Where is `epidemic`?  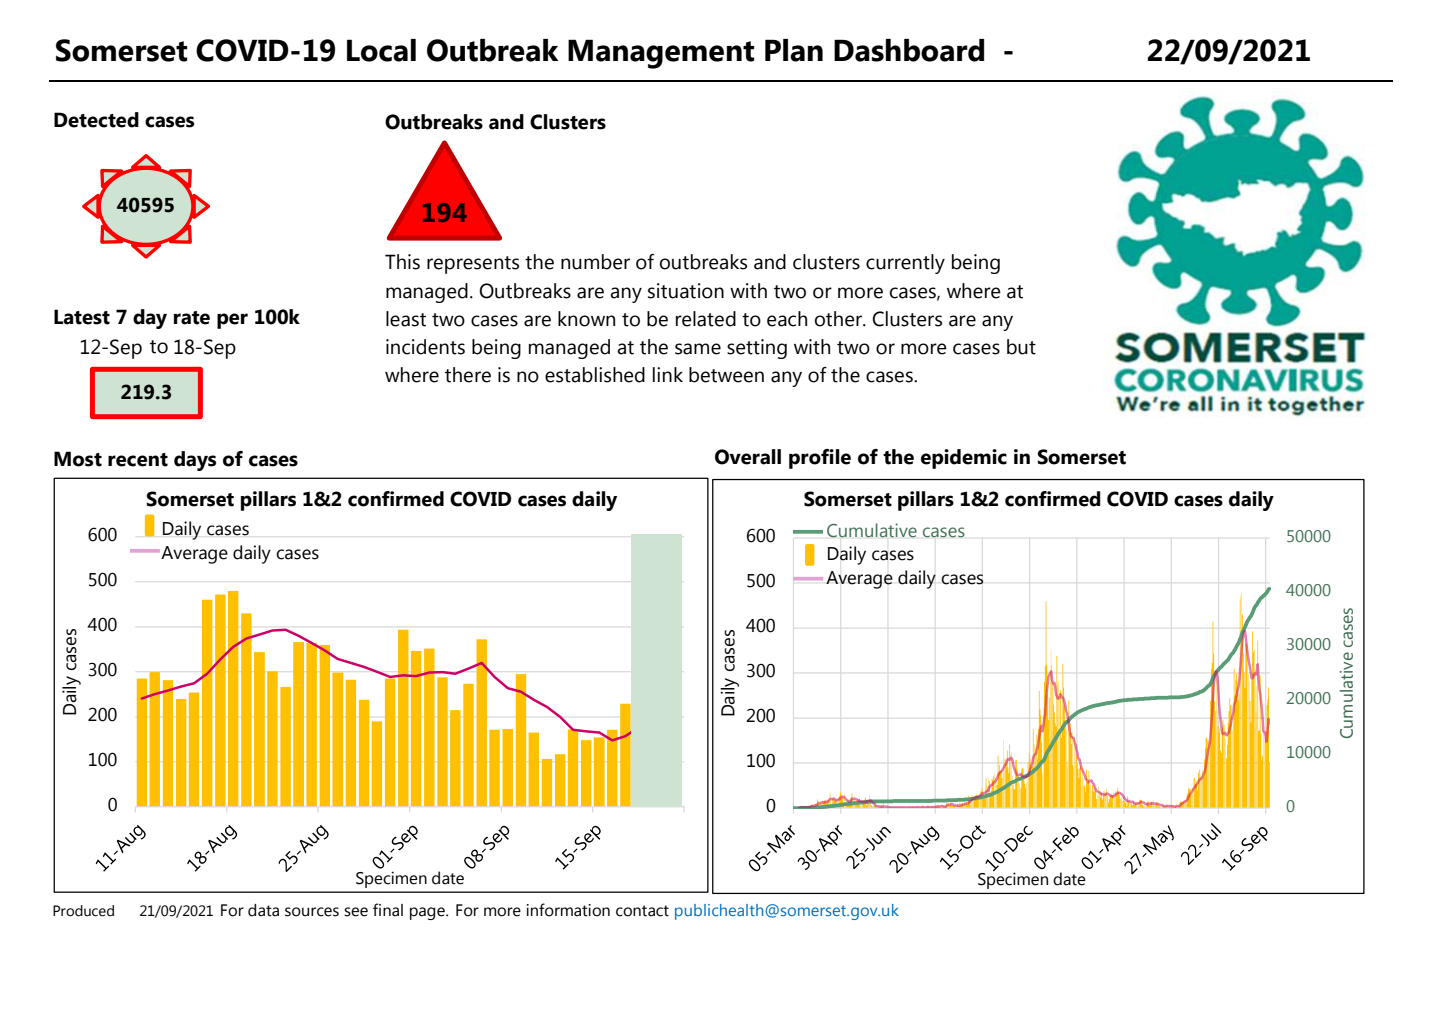
epidemic is located at coordinates (964, 459).
